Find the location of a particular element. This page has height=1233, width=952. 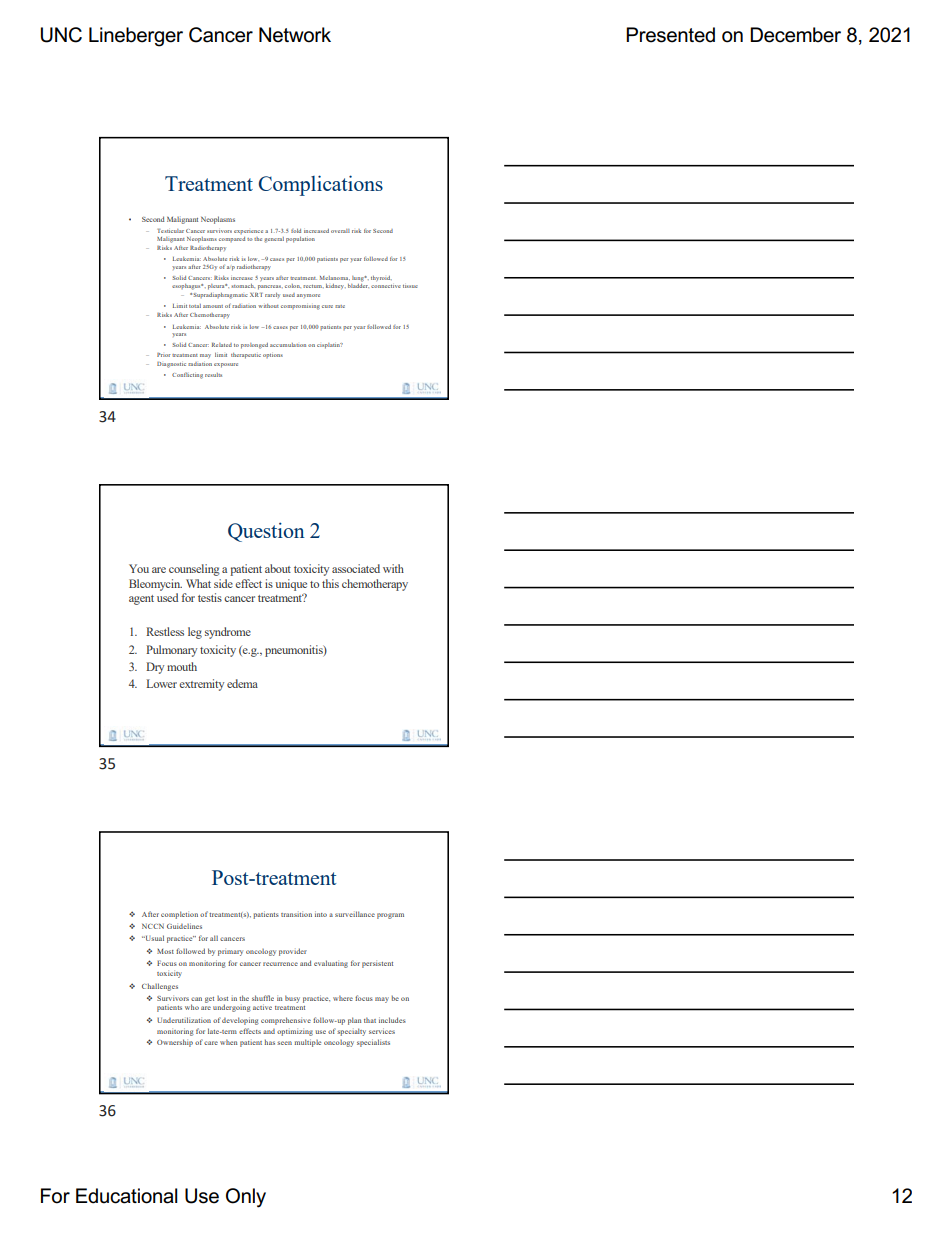

Network is located at coordinates (295, 35).
